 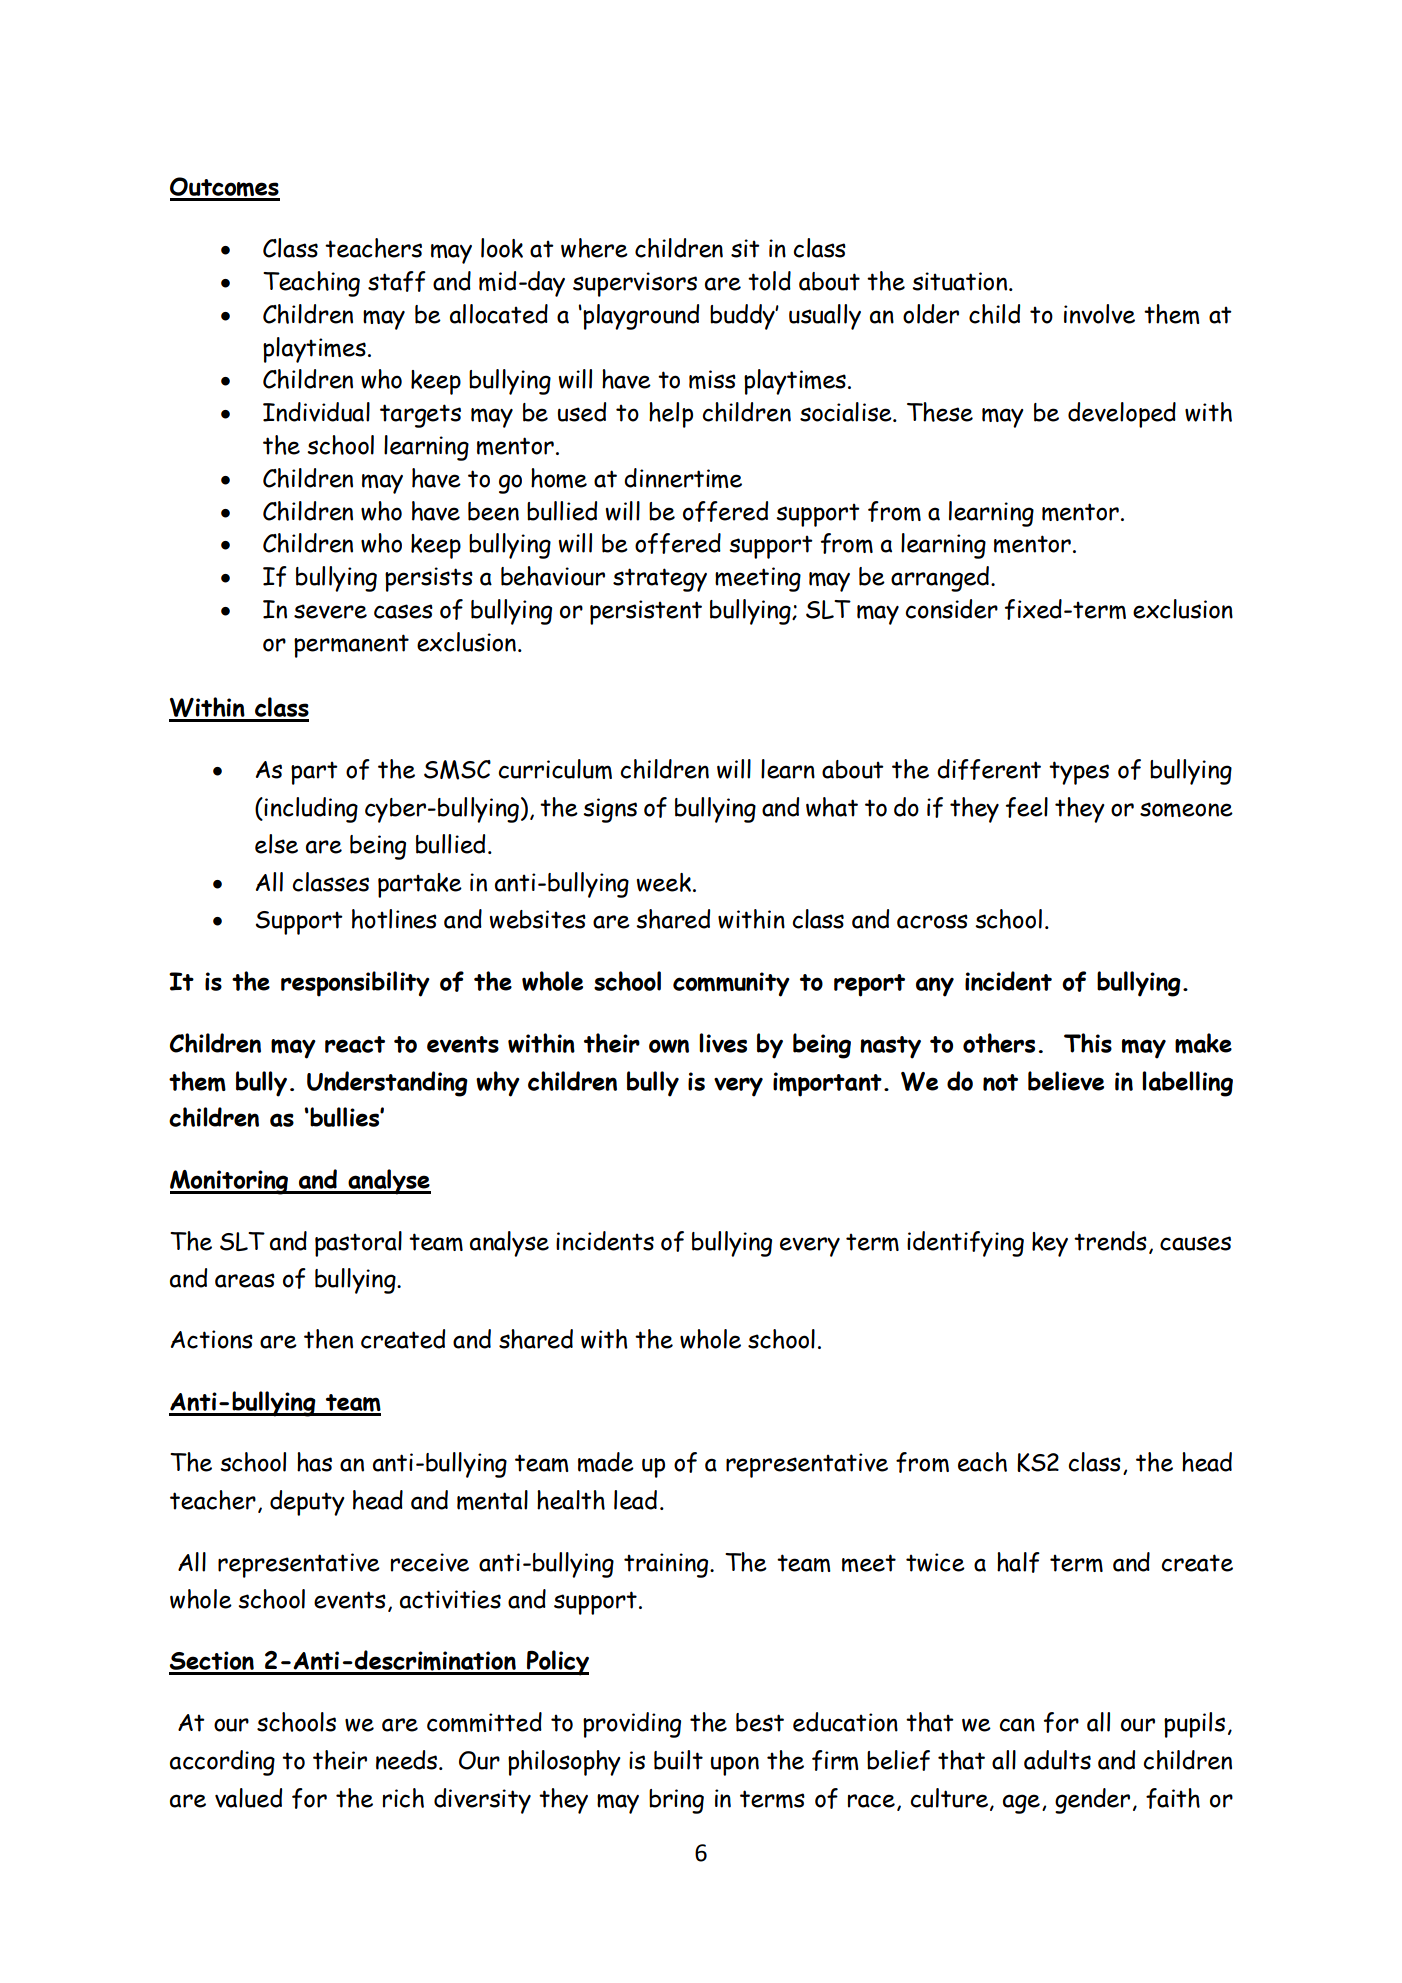 What do you see at coordinates (355, 1044) in the page?
I see `react` at bounding box center [355, 1044].
